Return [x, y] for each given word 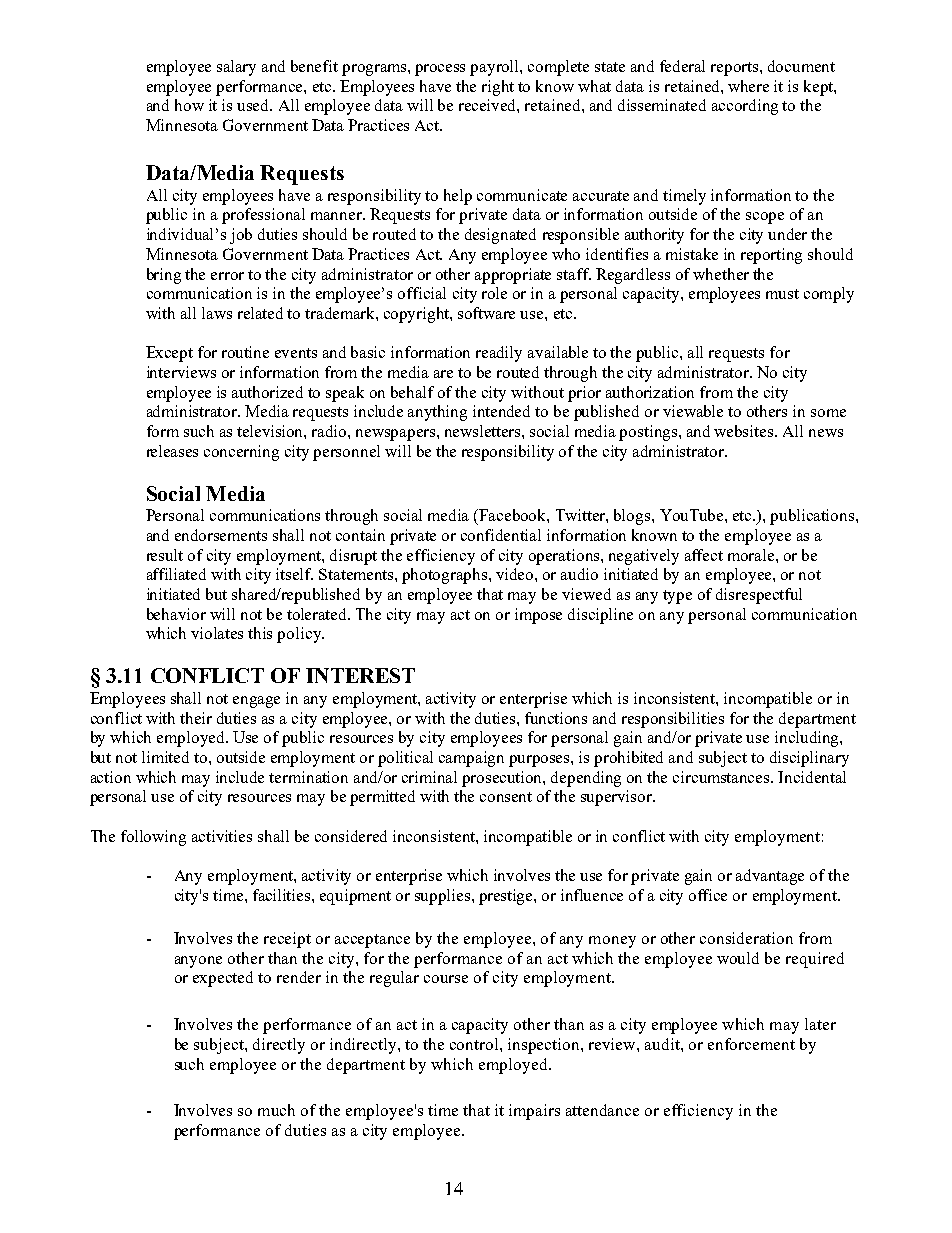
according [745, 107]
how [189, 105]
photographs [444, 576]
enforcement [751, 1044]
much [276, 1110]
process [440, 70]
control [475, 1044]
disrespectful [759, 596]
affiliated [176, 574]
